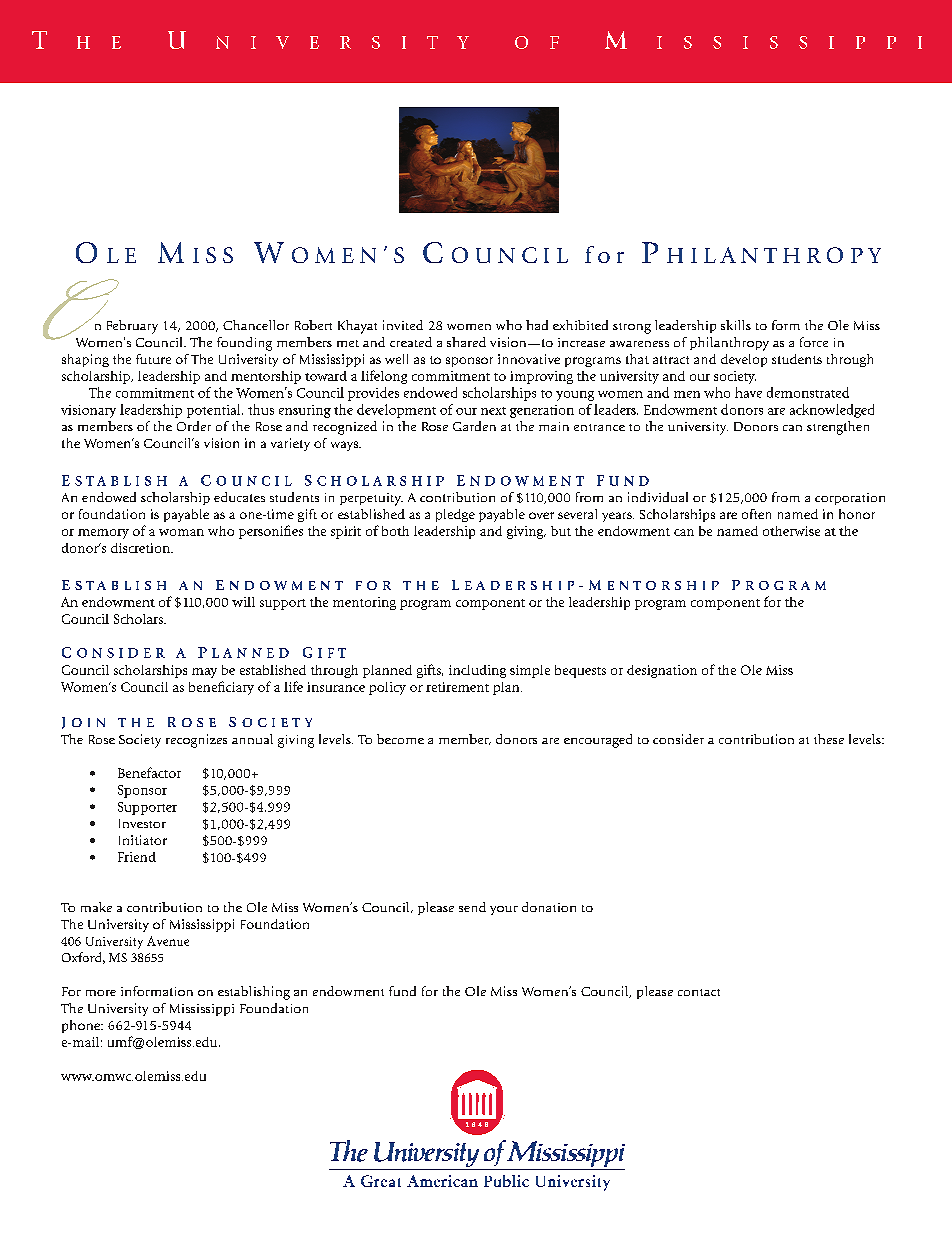 This screenshot has height=1233, width=952. I want to click on fund, so click(402, 991).
